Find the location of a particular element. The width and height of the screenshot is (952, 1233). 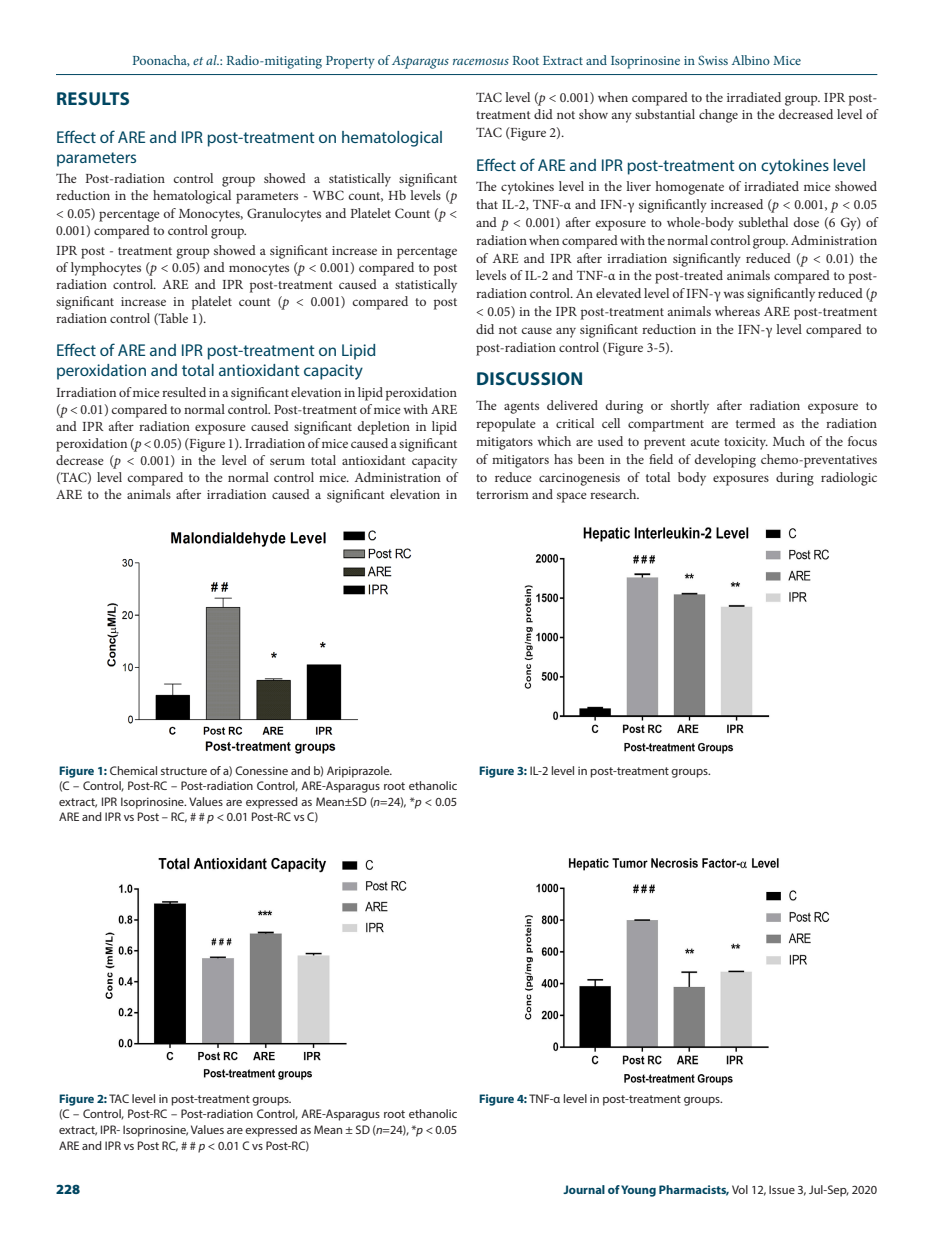

racemosus is located at coordinates (481, 61).
